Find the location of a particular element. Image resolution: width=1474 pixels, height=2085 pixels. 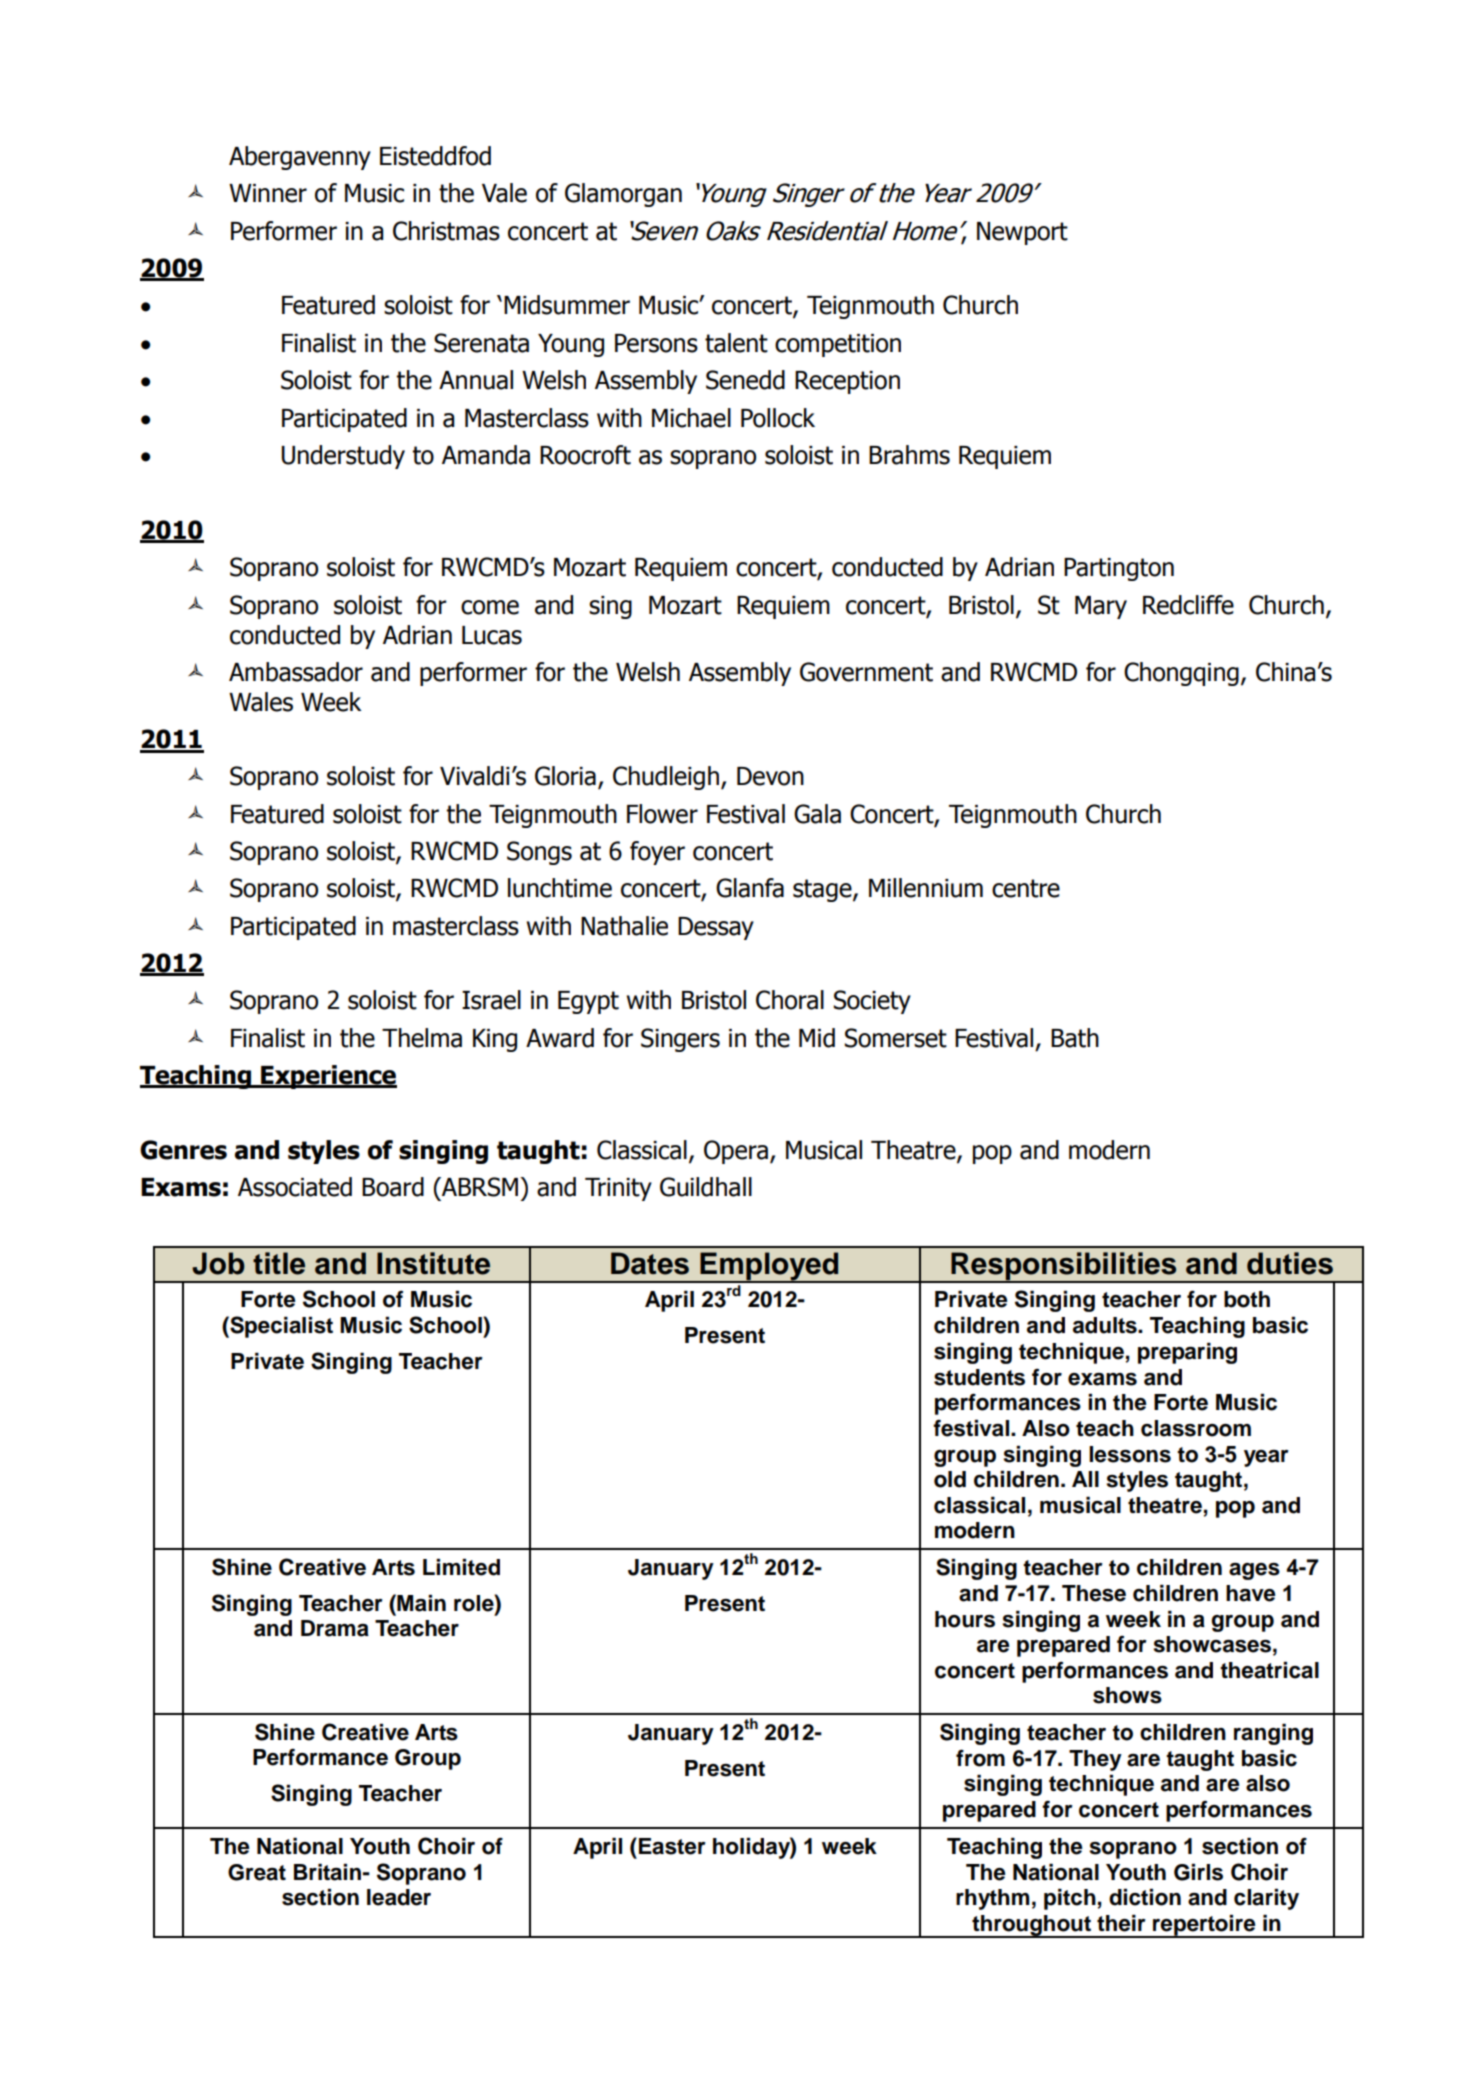

Bath is located at coordinates (1075, 1038).
